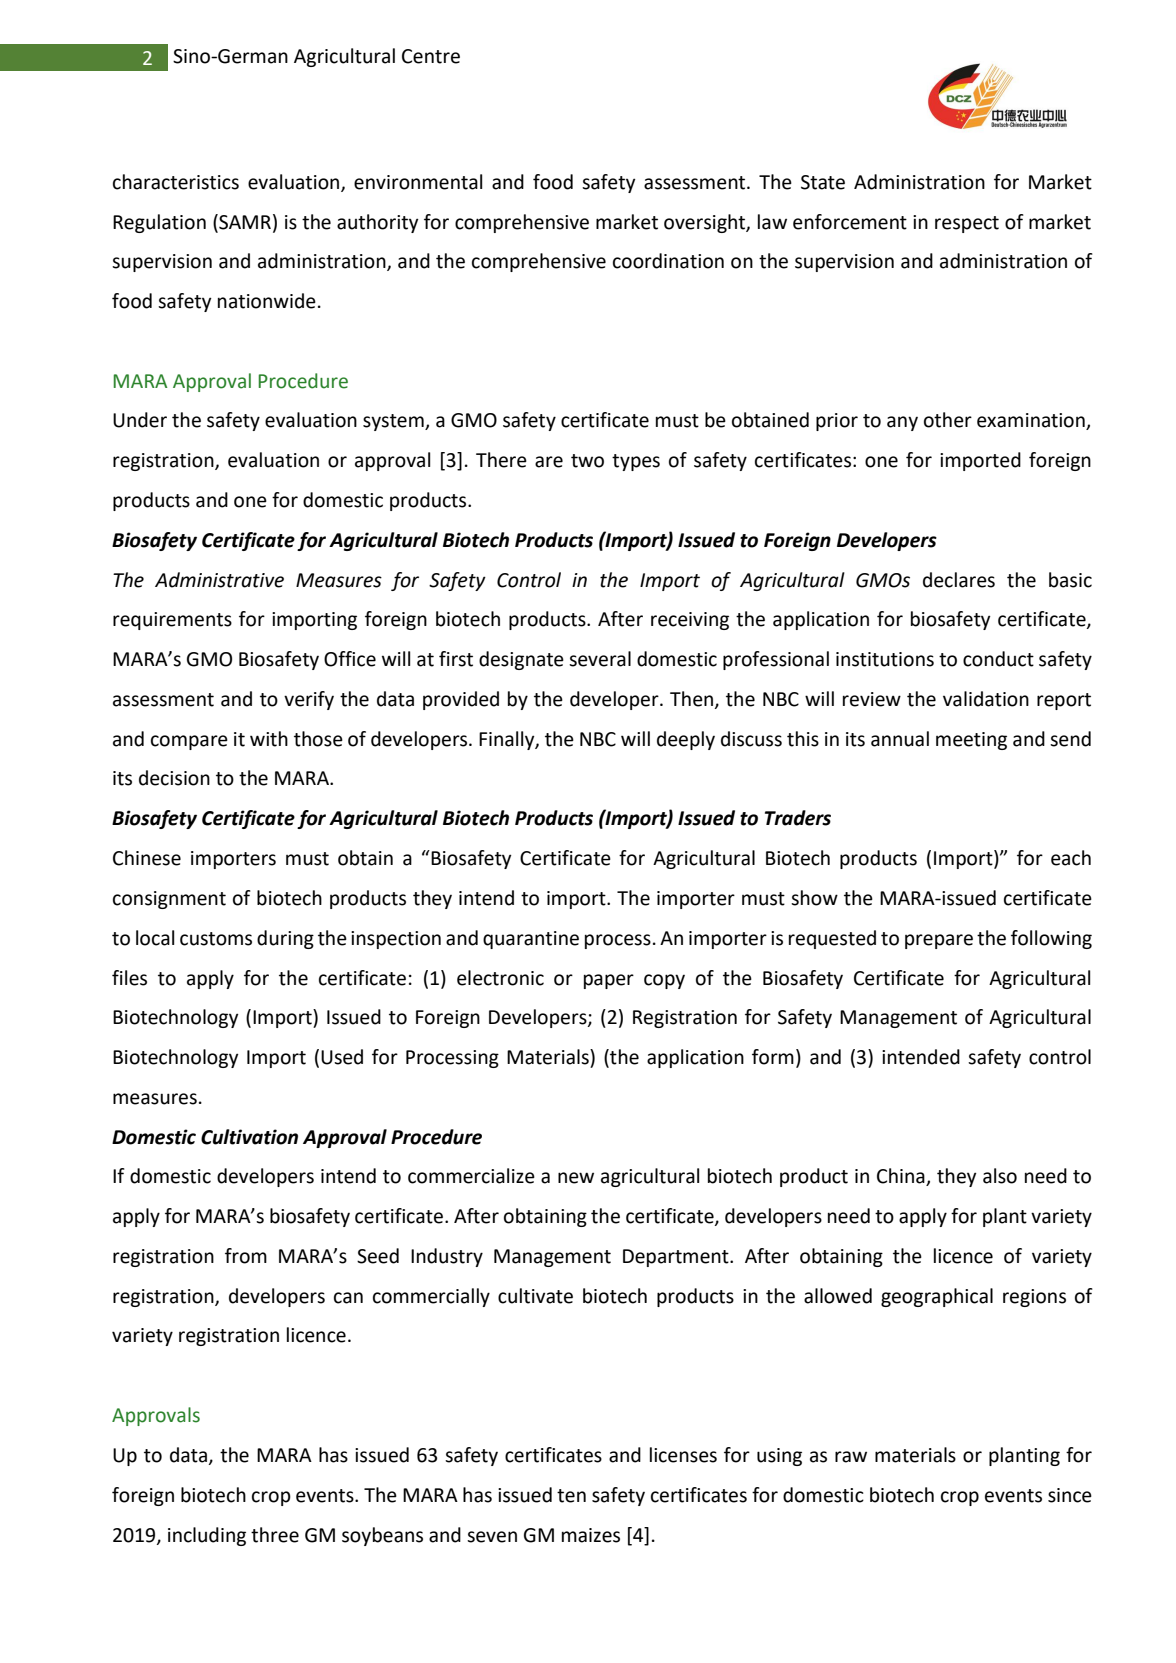  Describe the element at coordinates (176, 182) in the page. I see `characteristics` at that location.
